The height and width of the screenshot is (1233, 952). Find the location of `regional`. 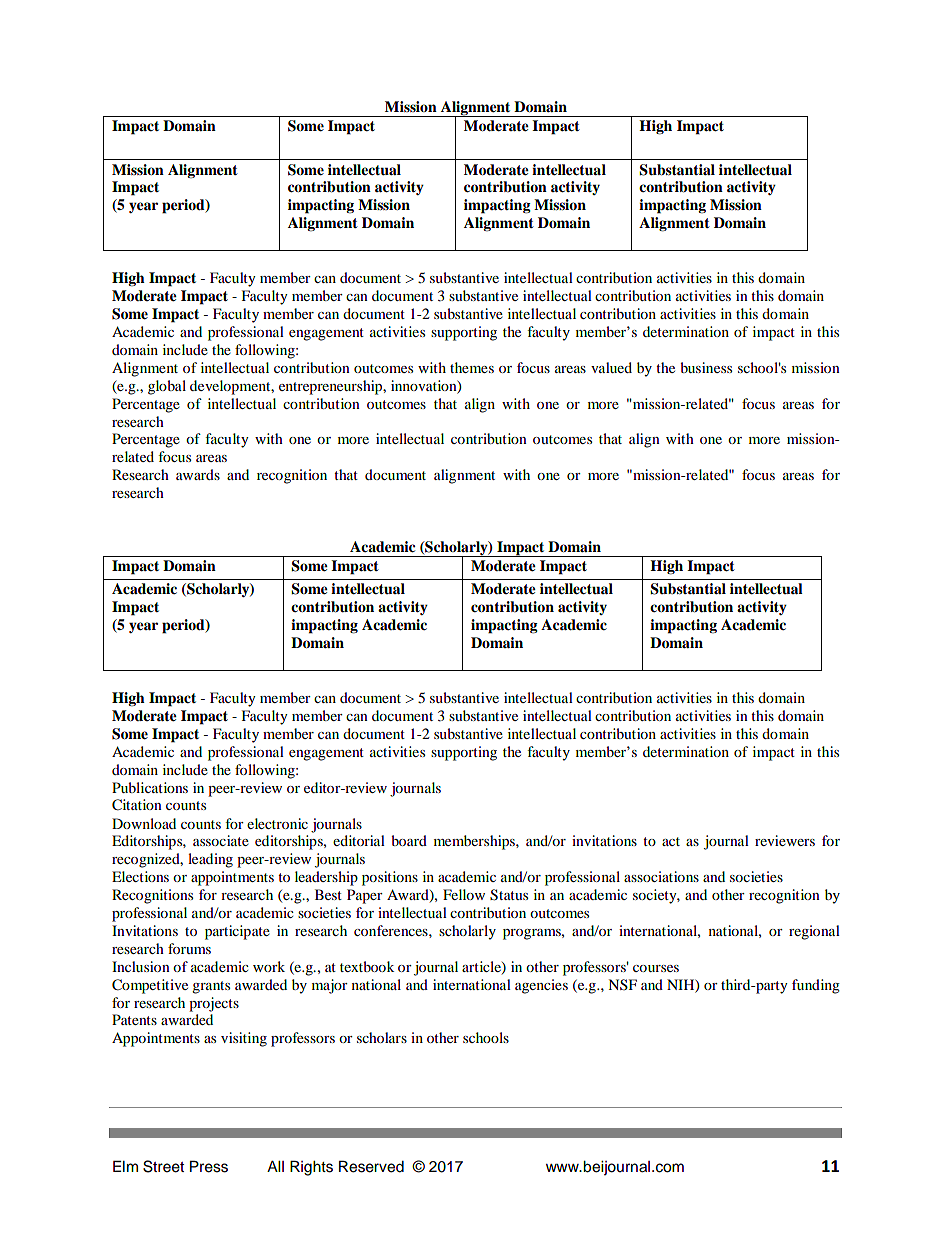

regional is located at coordinates (814, 932).
